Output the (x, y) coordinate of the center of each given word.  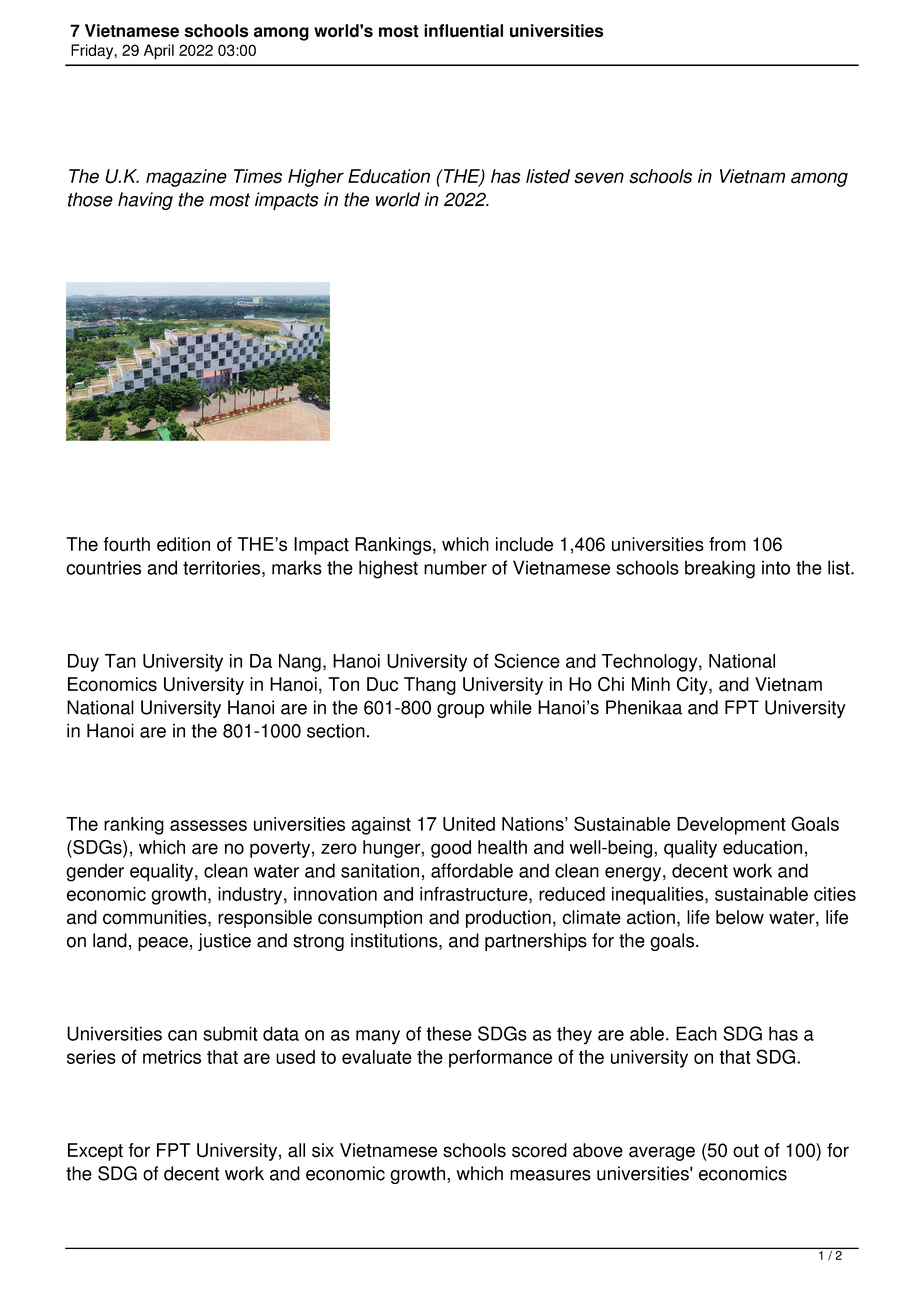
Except (95, 1152)
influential (463, 31)
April (159, 52)
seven (599, 178)
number (455, 567)
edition (183, 544)
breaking (720, 569)
